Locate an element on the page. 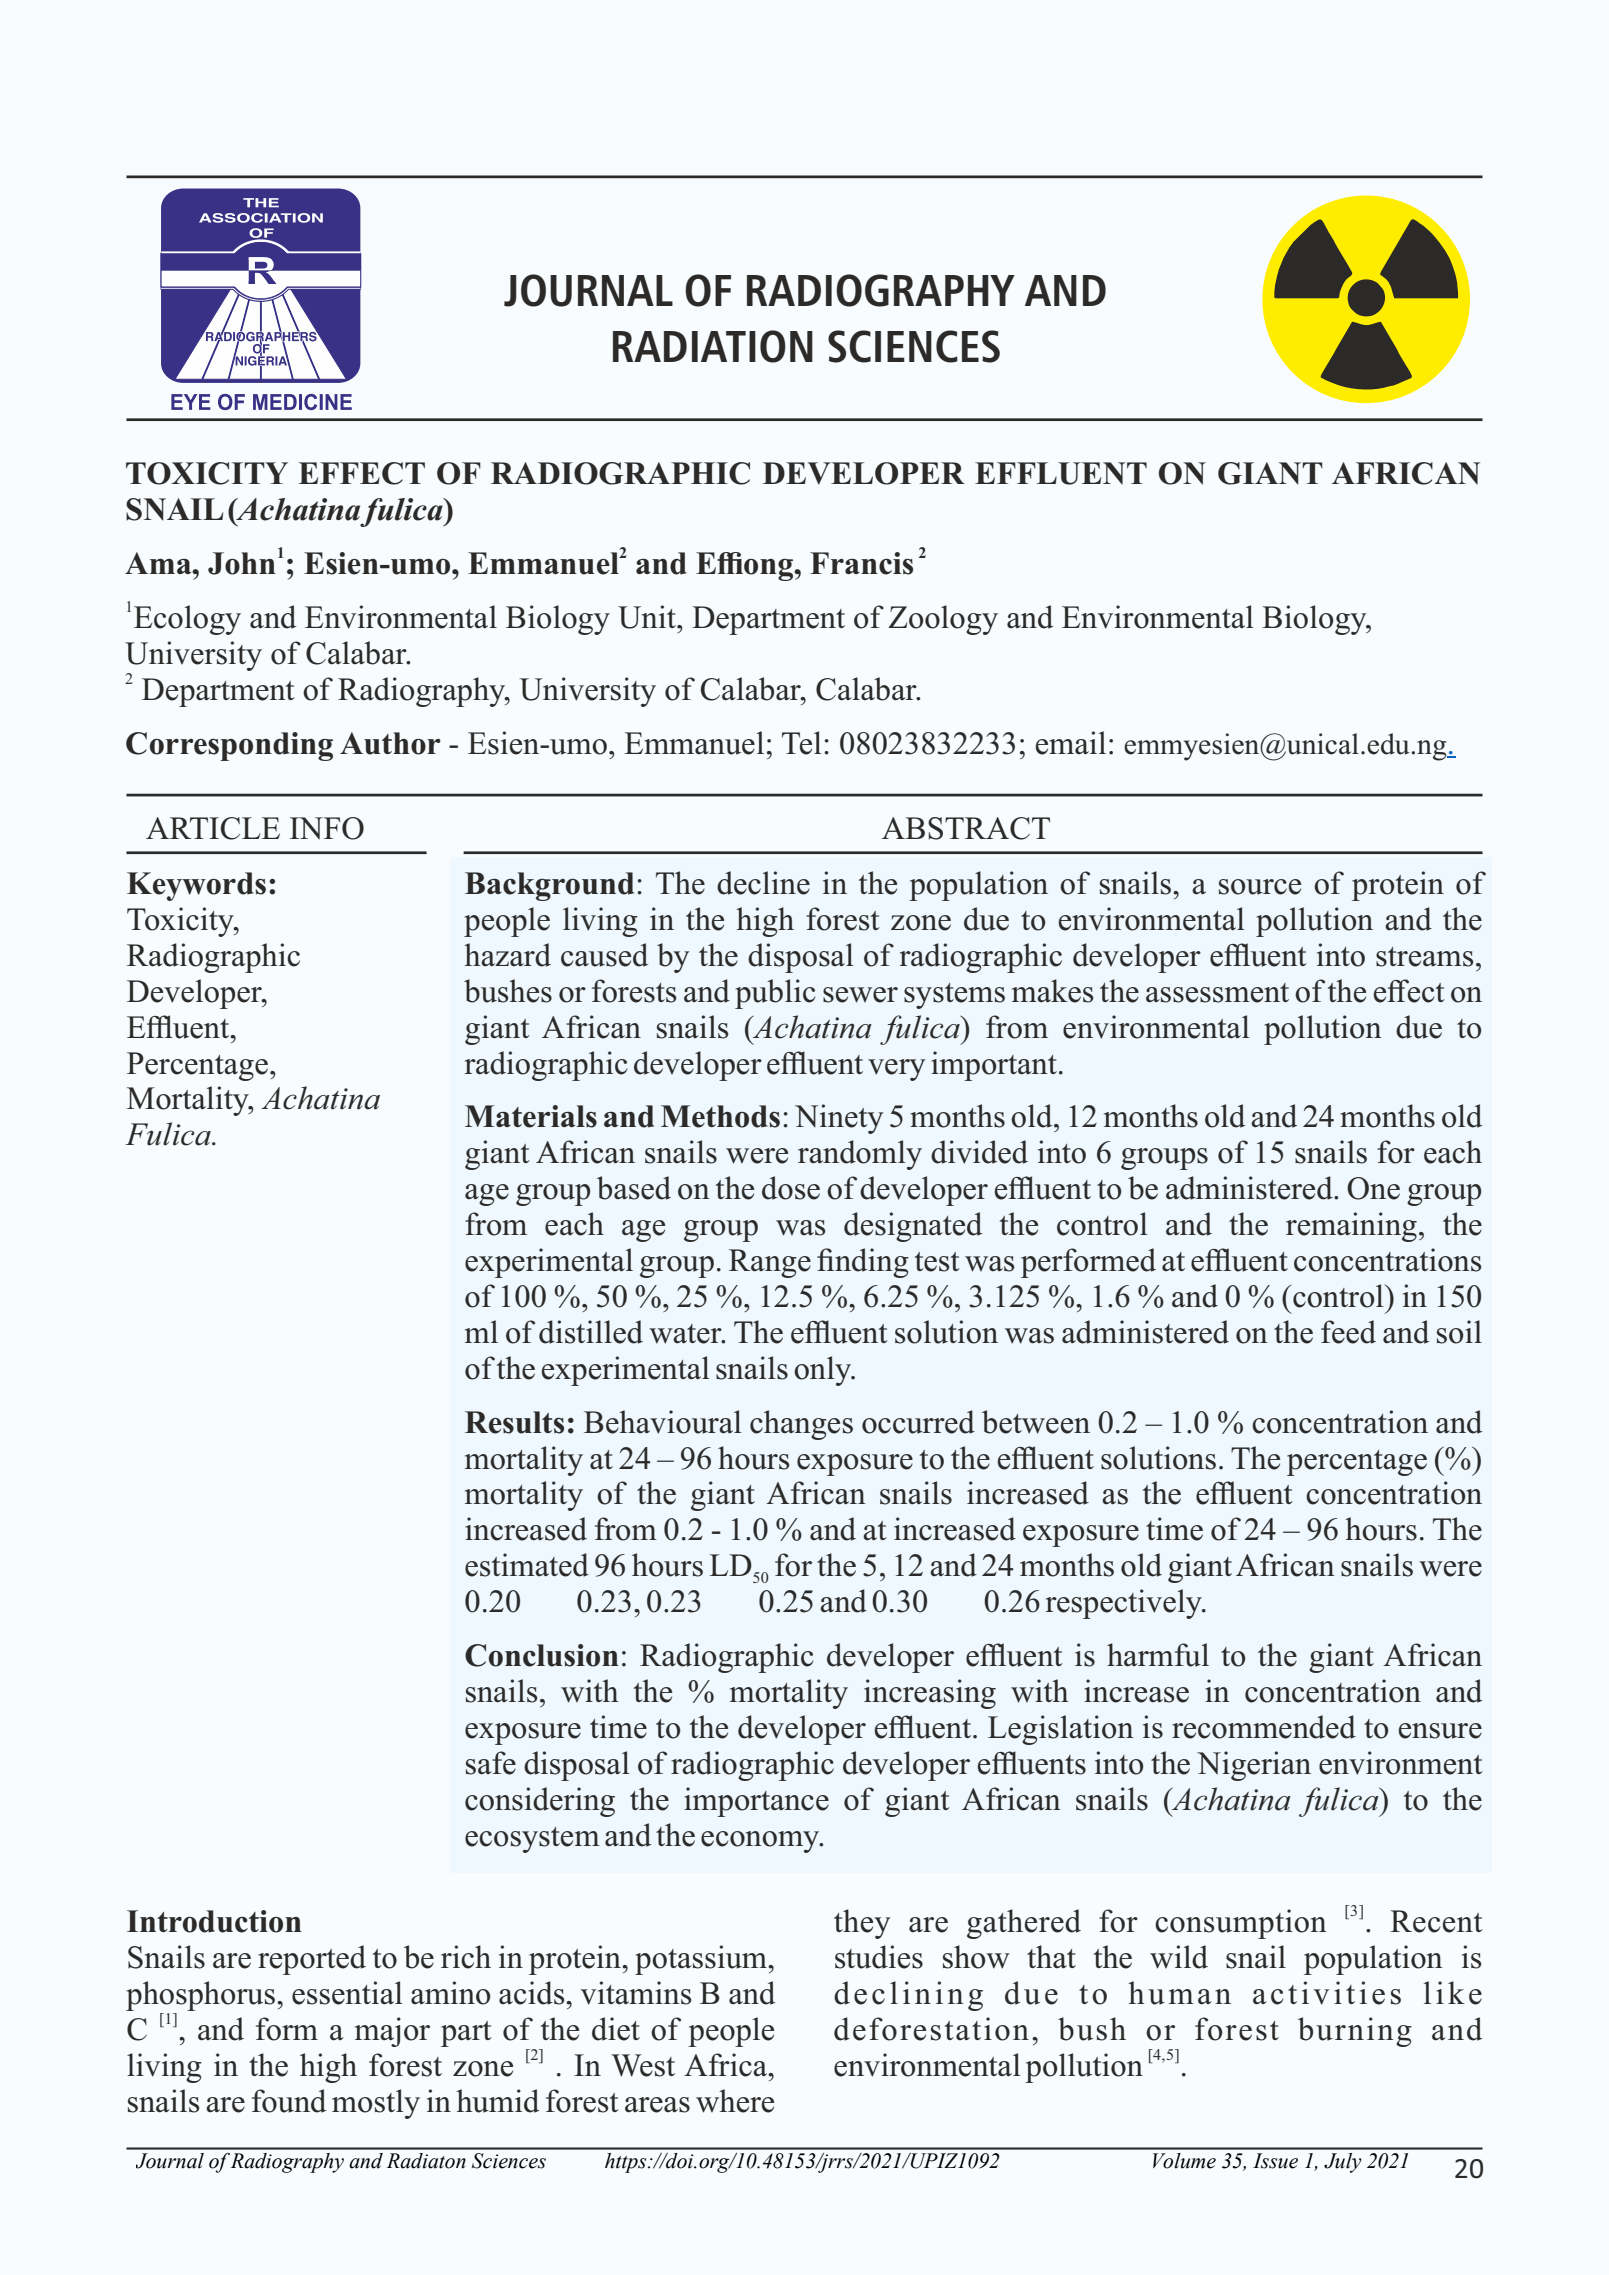 This document has width=1609, height=2275. RADIATION is located at coordinates (713, 346).
